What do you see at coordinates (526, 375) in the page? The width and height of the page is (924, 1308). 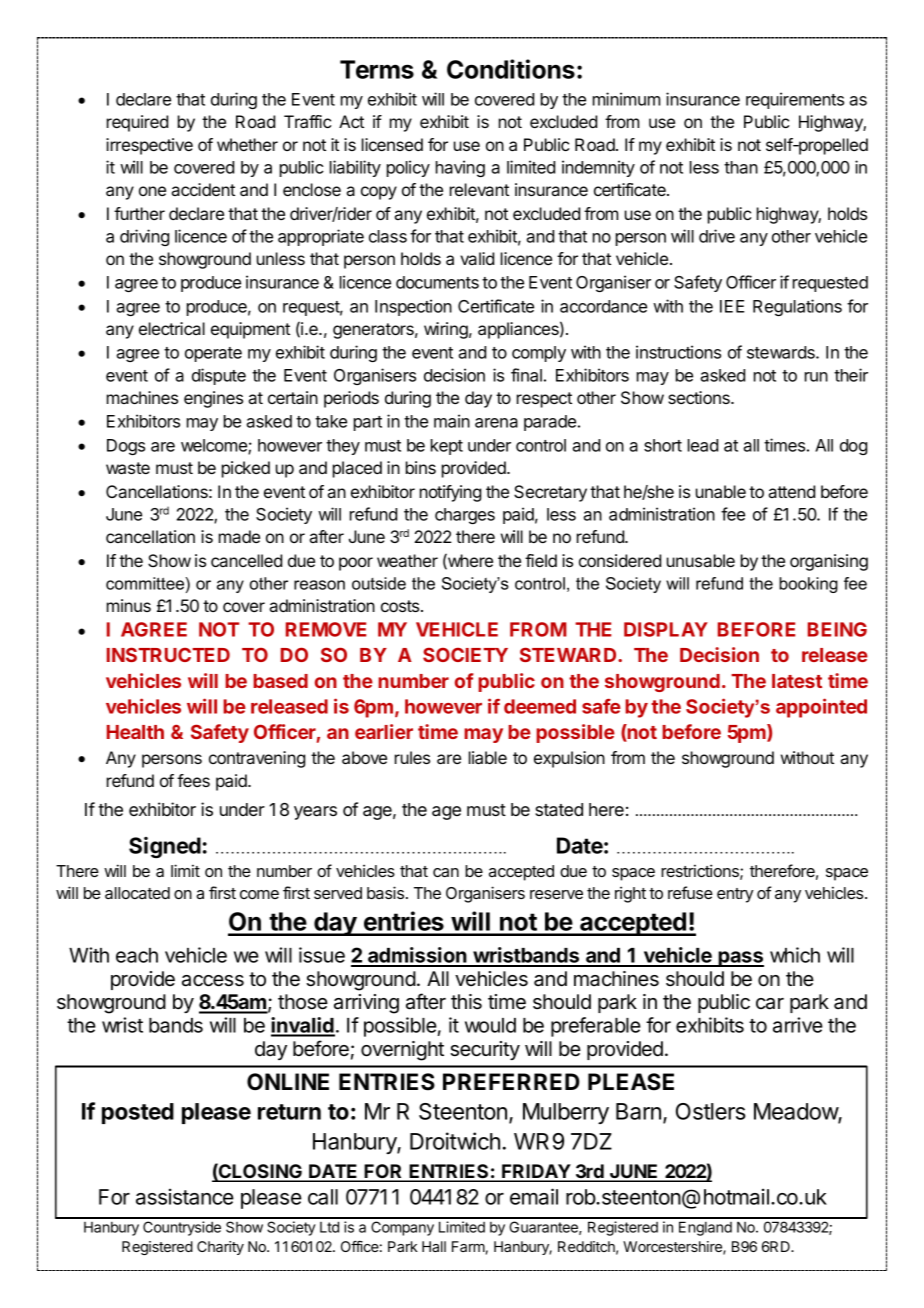 I see `final` at bounding box center [526, 375].
